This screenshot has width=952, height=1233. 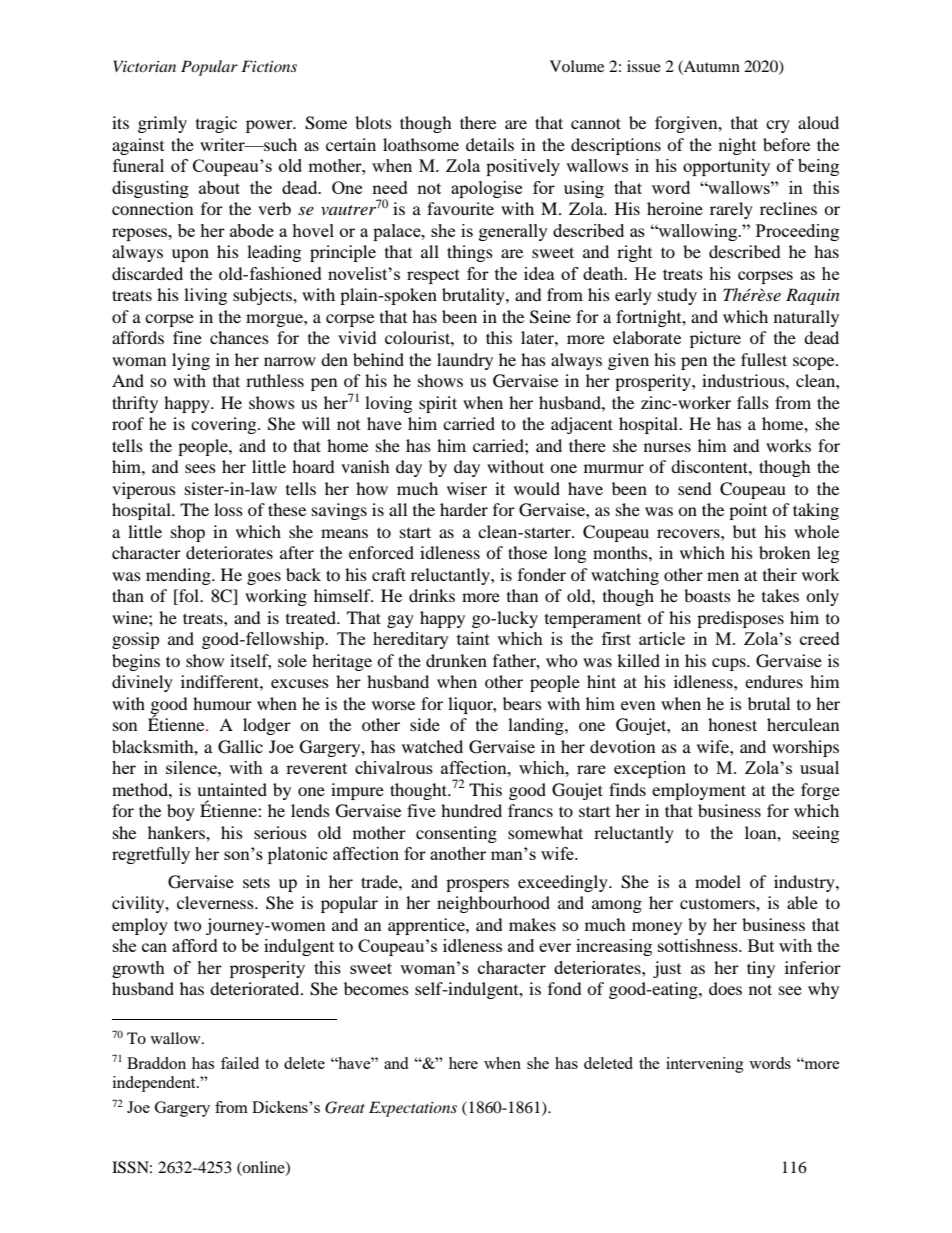 What do you see at coordinates (240, 747) in the screenshot?
I see `Gallic` at bounding box center [240, 747].
